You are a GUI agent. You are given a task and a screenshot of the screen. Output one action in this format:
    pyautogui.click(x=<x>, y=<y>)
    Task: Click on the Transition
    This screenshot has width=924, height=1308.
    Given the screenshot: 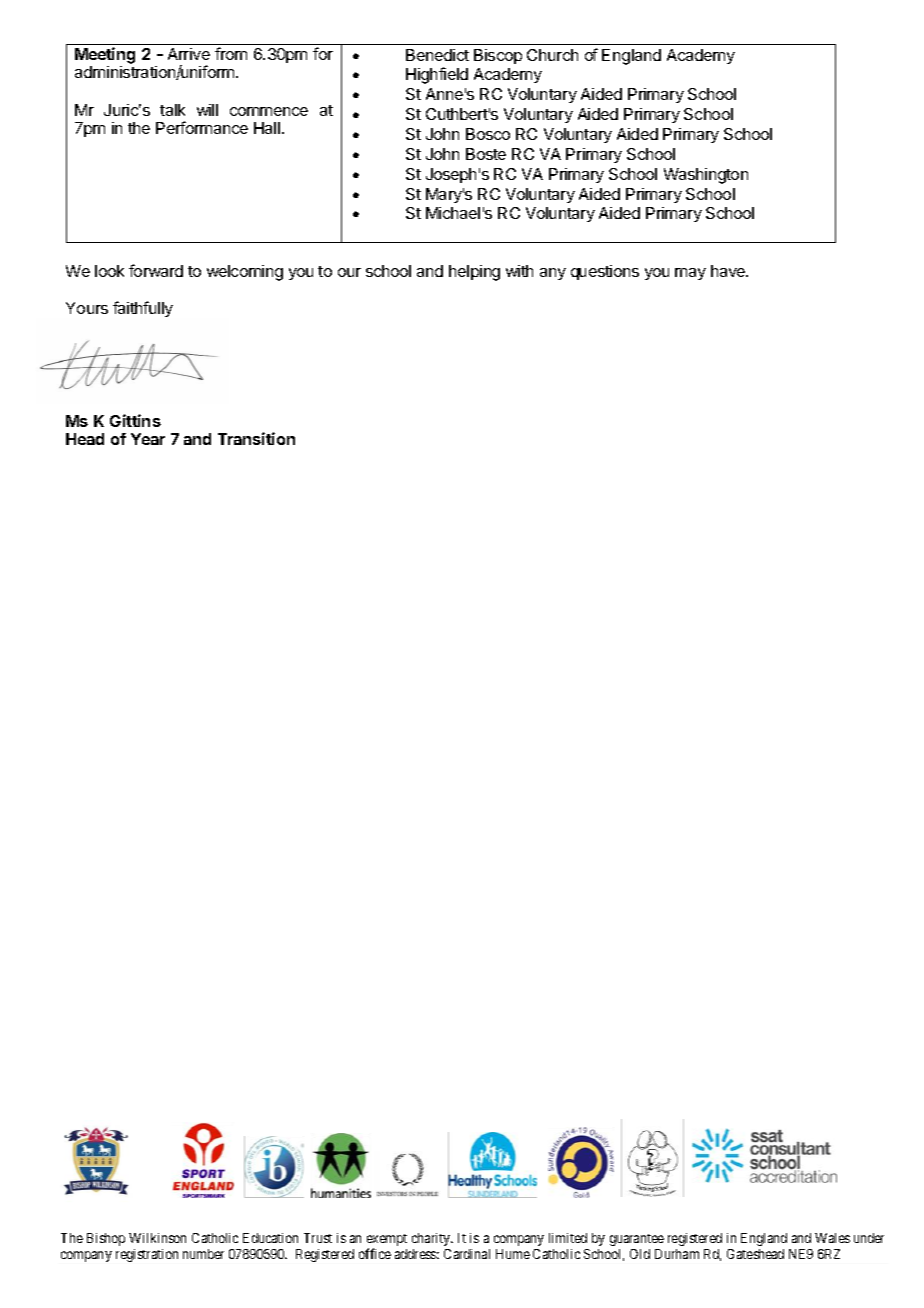 What is the action you would take?
    pyautogui.click(x=256, y=438)
